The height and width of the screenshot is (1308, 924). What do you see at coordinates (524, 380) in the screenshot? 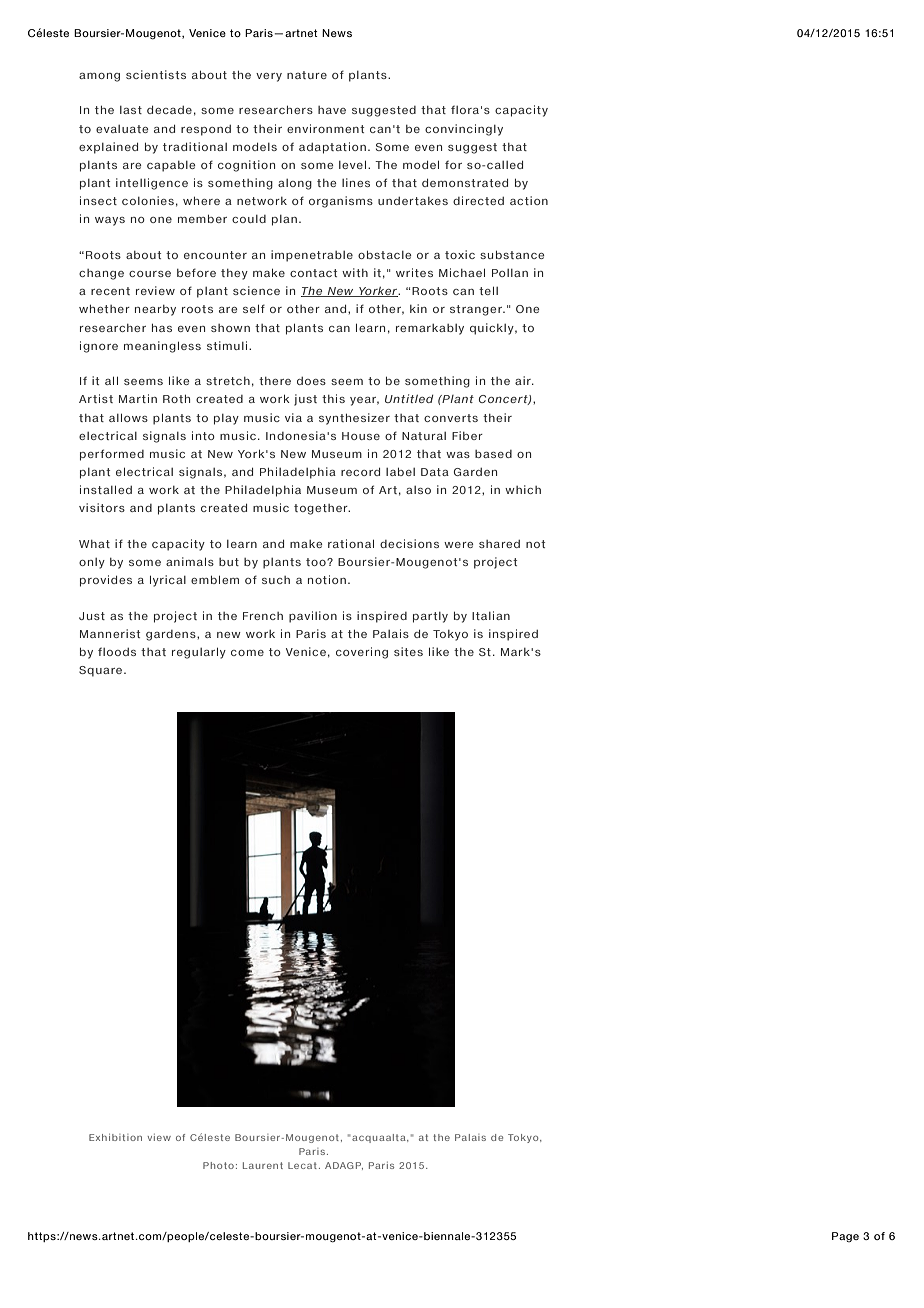
I see `air` at bounding box center [524, 380].
